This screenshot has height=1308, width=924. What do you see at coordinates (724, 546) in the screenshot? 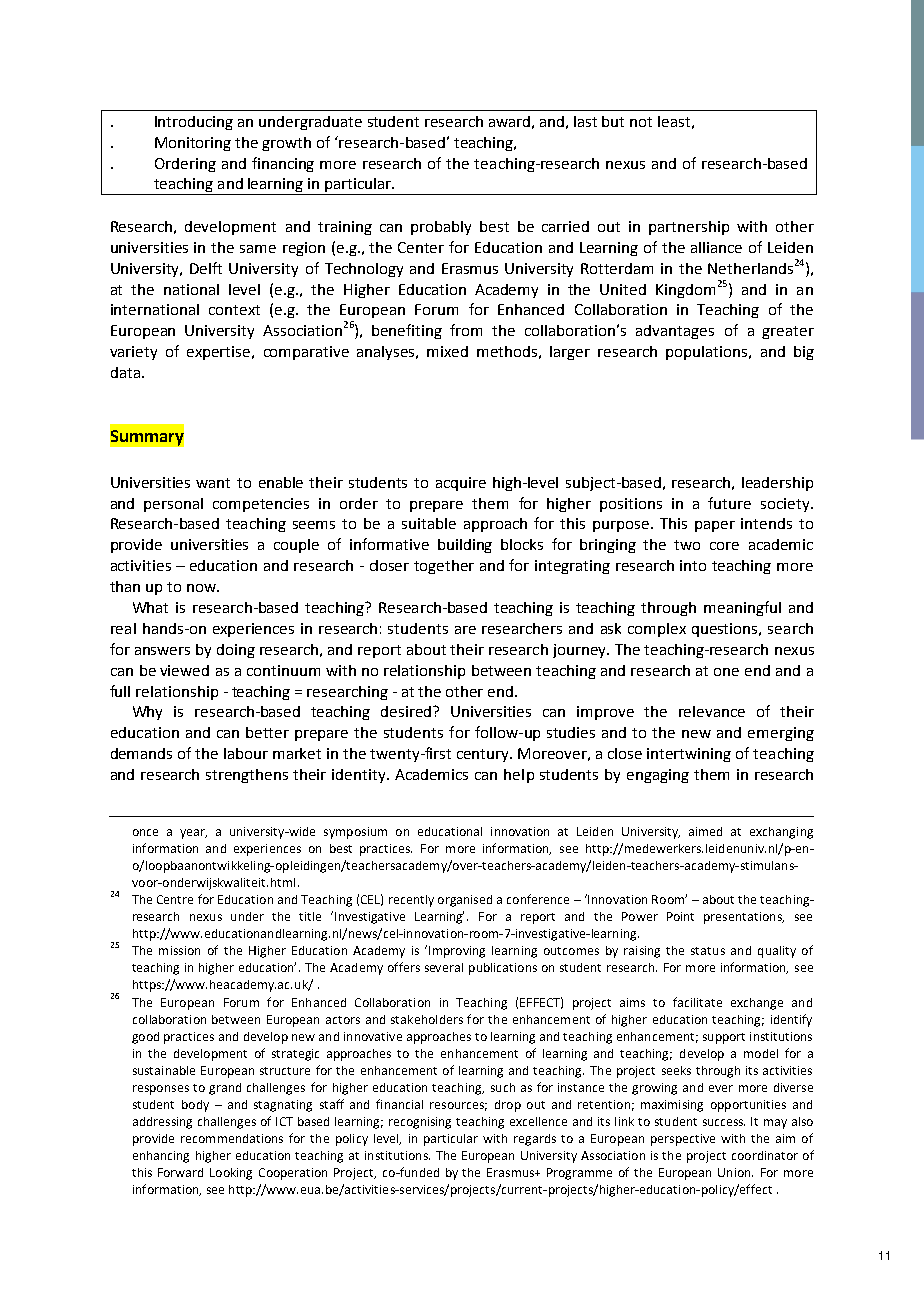
I see `core` at bounding box center [724, 546].
